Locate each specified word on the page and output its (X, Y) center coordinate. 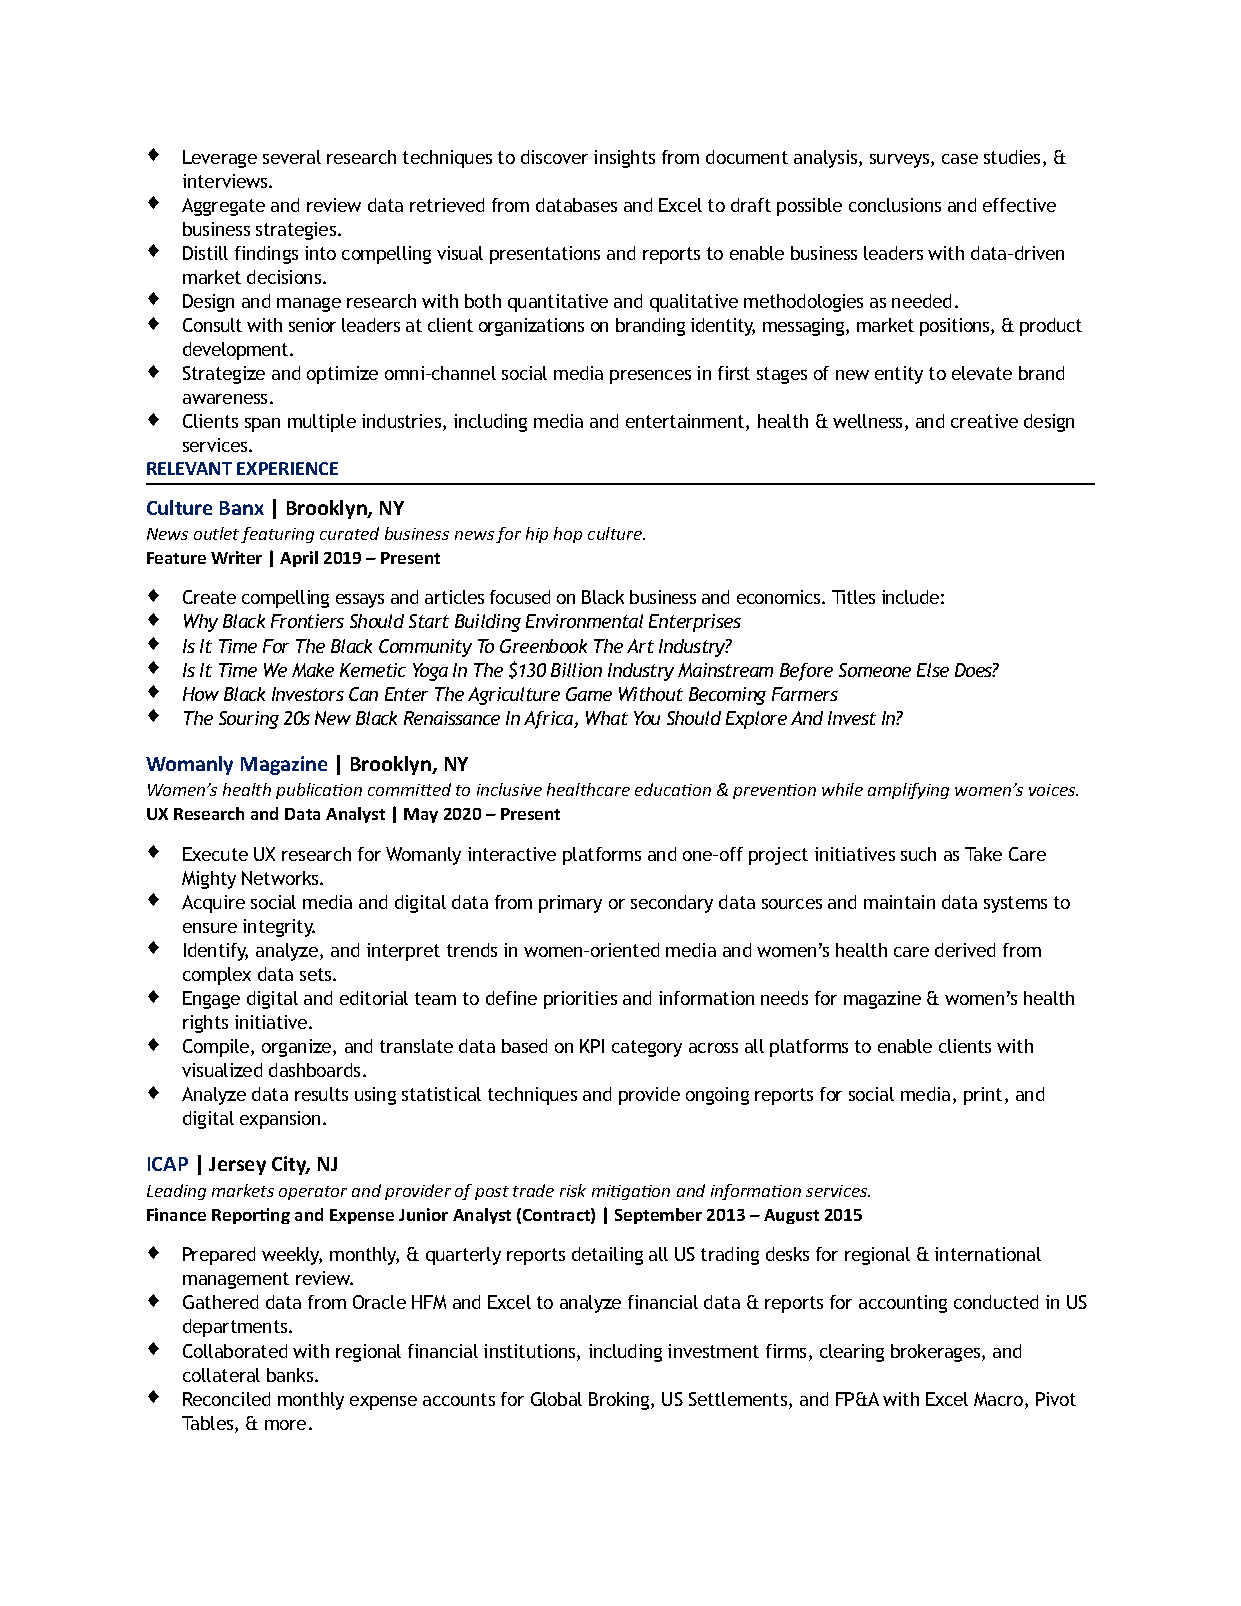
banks (291, 1375)
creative (984, 421)
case (960, 159)
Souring (249, 720)
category (647, 1048)
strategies (297, 231)
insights (624, 159)
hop (568, 535)
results (321, 1094)
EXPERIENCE (287, 468)
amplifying (908, 791)
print (985, 1096)
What (607, 718)
